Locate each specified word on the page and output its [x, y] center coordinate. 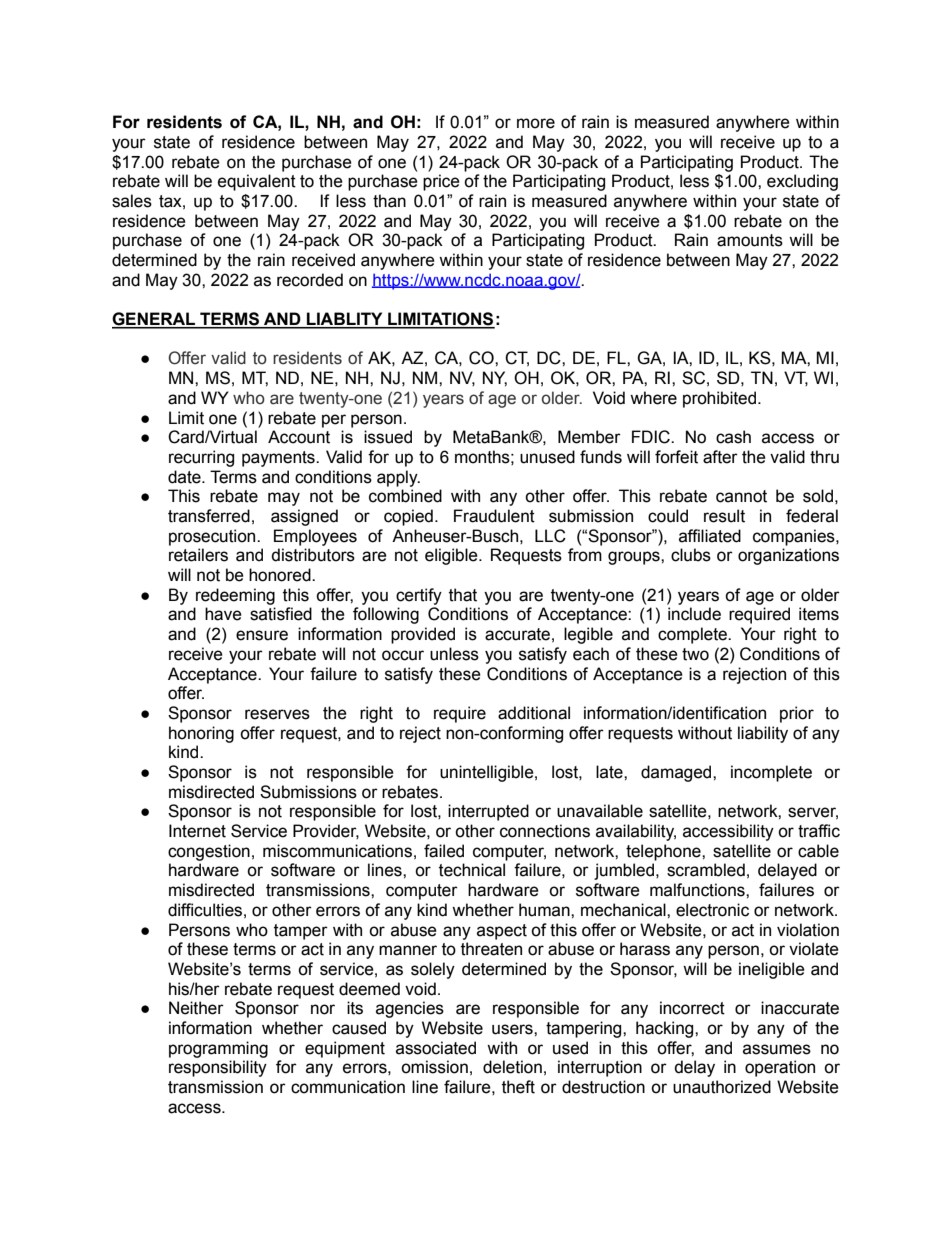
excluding [802, 182]
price [441, 182]
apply [398, 478]
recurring [201, 458]
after [720, 457]
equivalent [257, 182]
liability [763, 734]
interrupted [488, 812]
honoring [201, 734]
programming [218, 1049]
